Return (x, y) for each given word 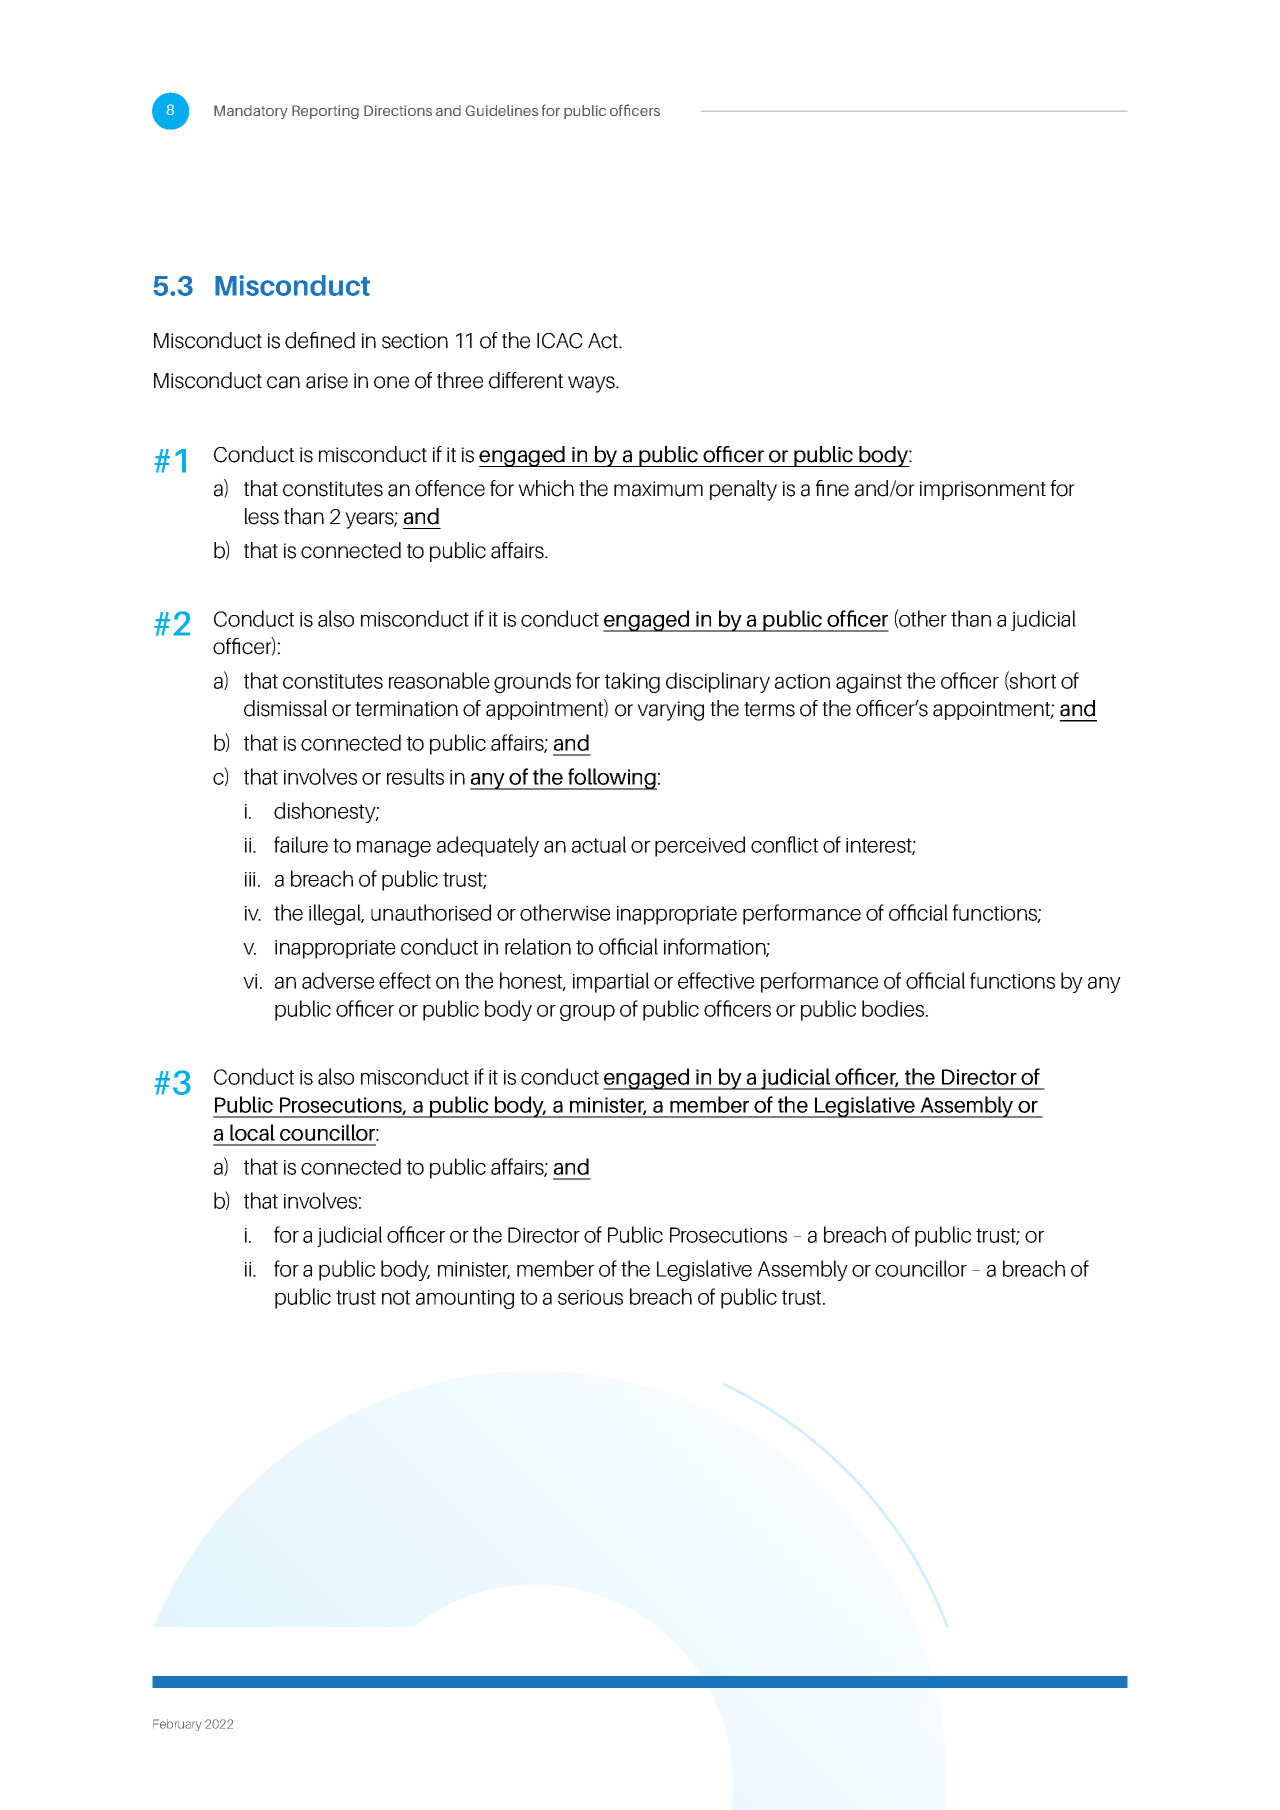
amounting (465, 1299)
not (396, 1297)
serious (590, 1297)
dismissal (285, 708)
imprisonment (983, 490)
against (869, 683)
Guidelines (501, 110)
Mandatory (251, 112)
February (177, 1725)
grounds (532, 682)
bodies (894, 1008)
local (252, 1132)
